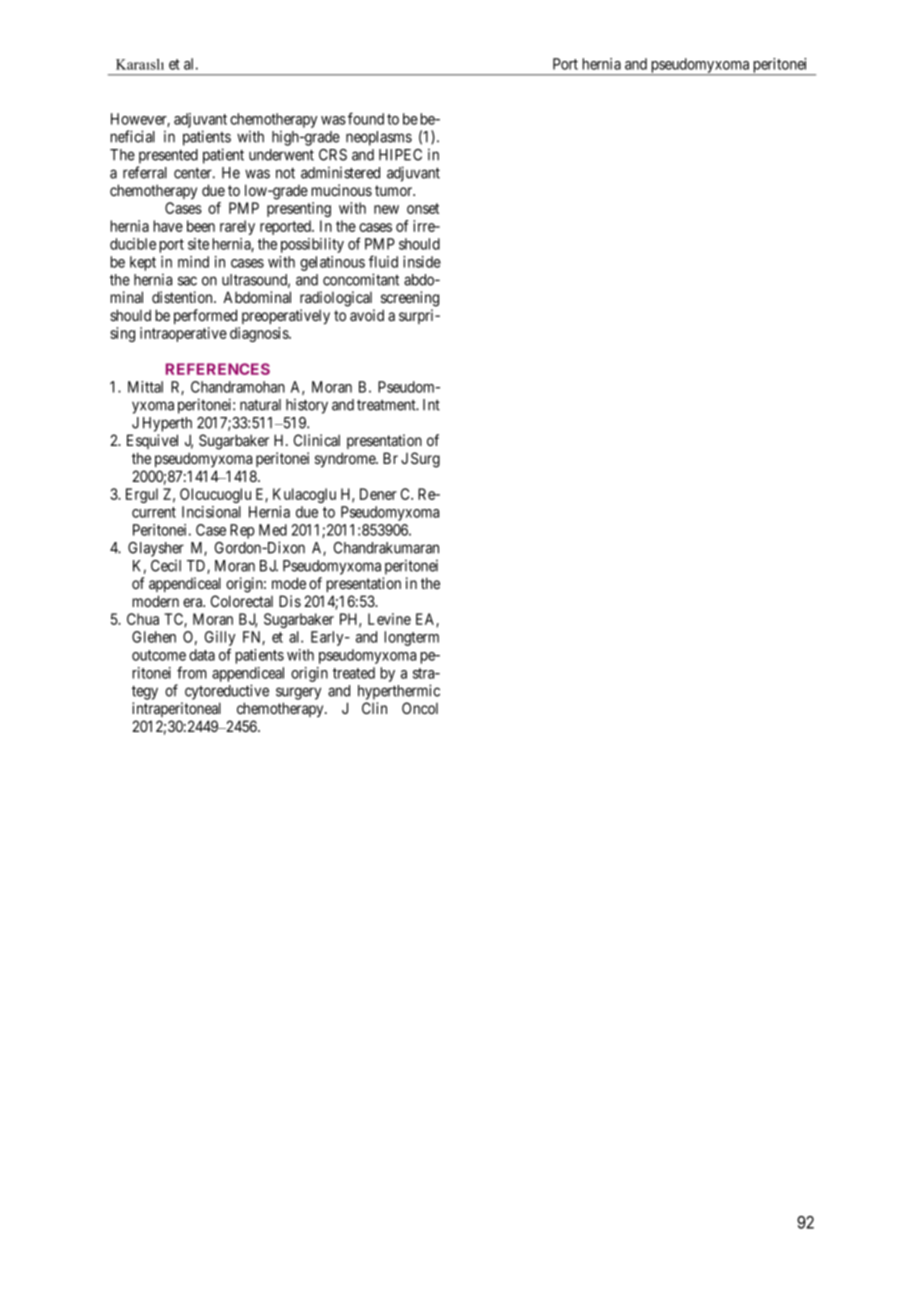 The height and width of the screenshot is (1308, 924). Describe the element at coordinates (145, 387) in the screenshot. I see `Mittal` at that location.
